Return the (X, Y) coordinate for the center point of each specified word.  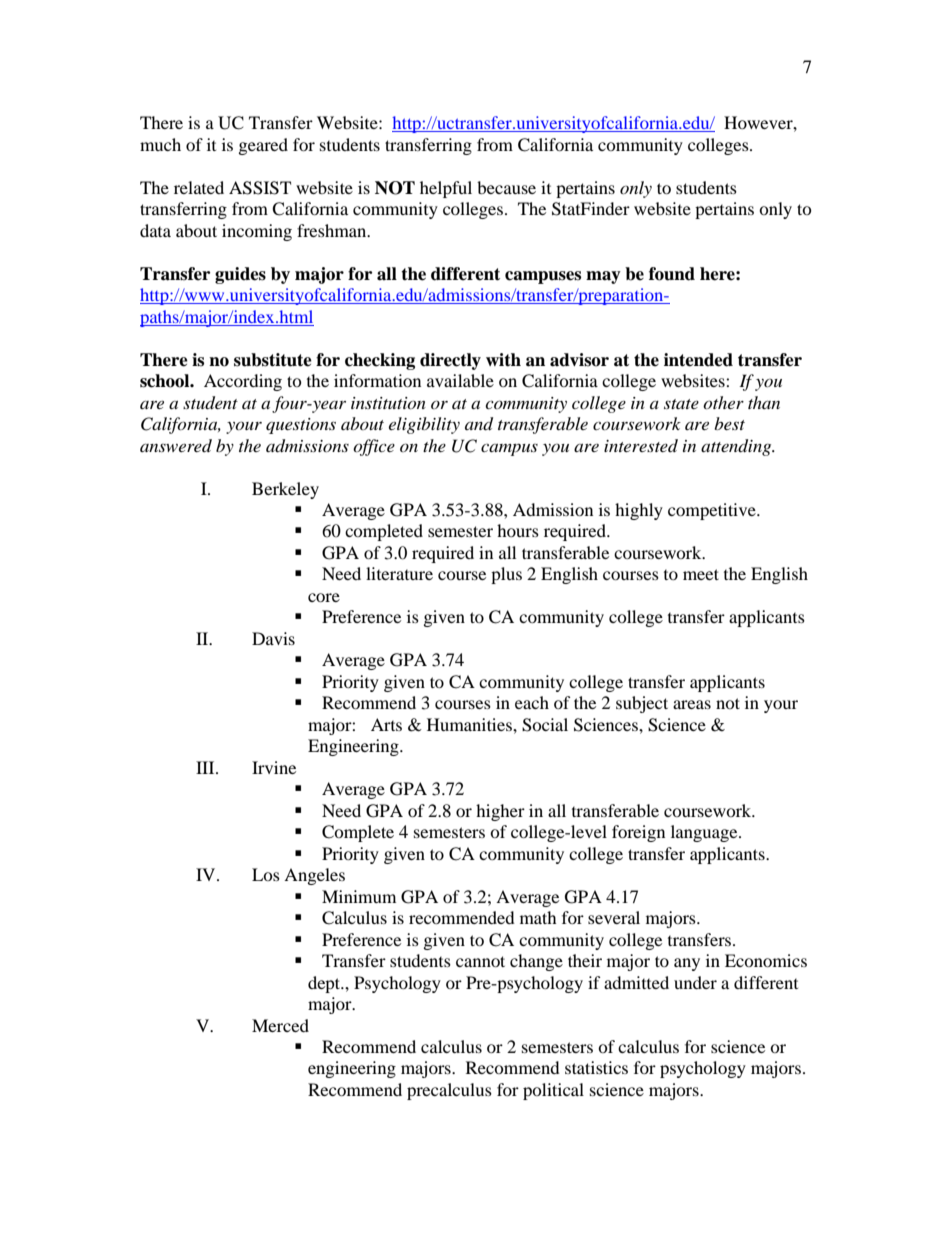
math (538, 917)
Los (266, 874)
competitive (713, 511)
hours (518, 530)
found (672, 274)
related (199, 187)
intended (698, 360)
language (705, 833)
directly (450, 361)
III (206, 767)
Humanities (470, 724)
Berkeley (285, 490)
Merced (280, 1025)
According (243, 382)
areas (692, 704)
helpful (446, 189)
